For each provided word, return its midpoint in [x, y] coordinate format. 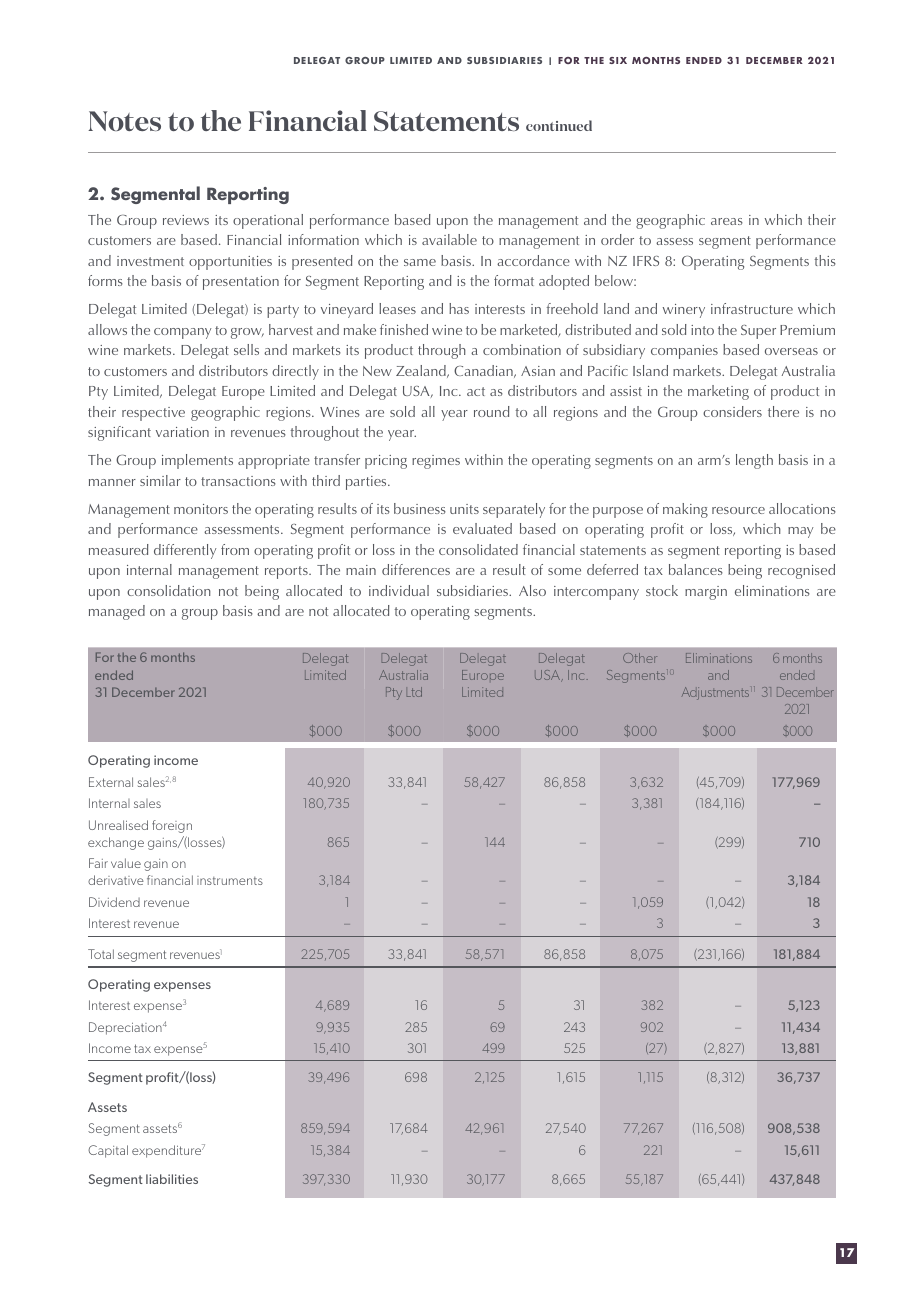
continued [559, 125]
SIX [618, 60]
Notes [124, 121]
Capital [108, 1151]
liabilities [172, 1179]
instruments [230, 880]
